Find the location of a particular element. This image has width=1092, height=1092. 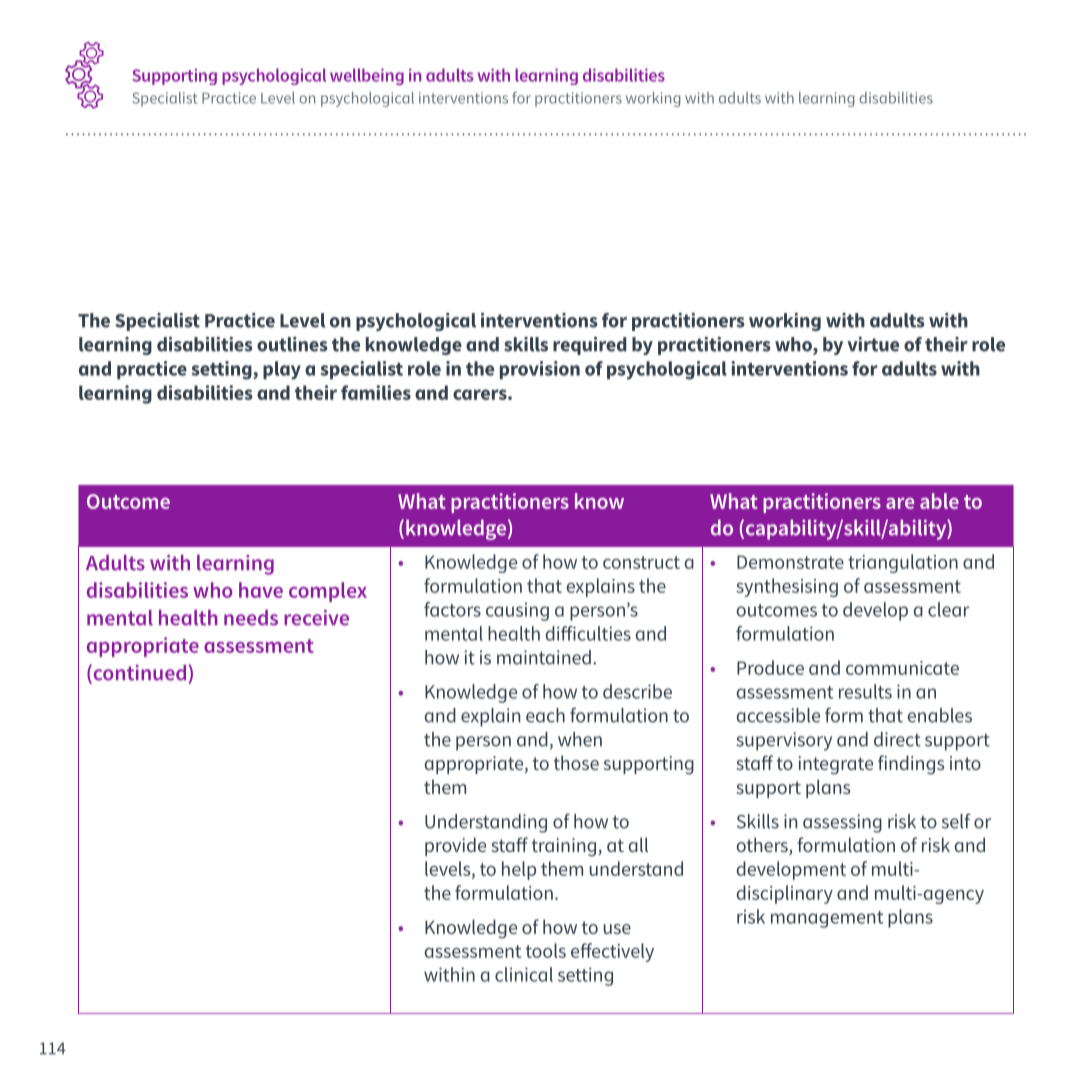

have is located at coordinates (261, 590).
